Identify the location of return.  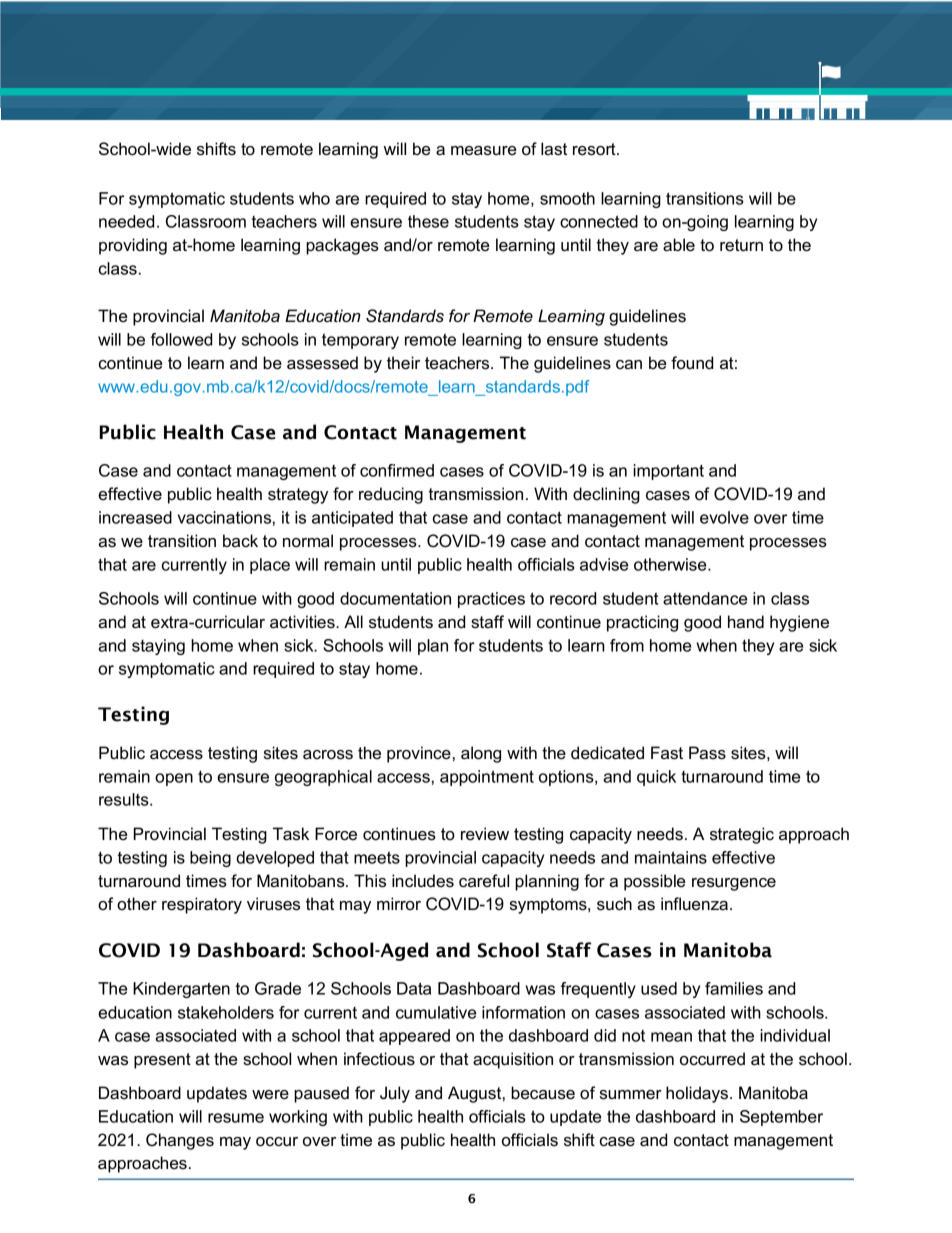
(741, 245).
